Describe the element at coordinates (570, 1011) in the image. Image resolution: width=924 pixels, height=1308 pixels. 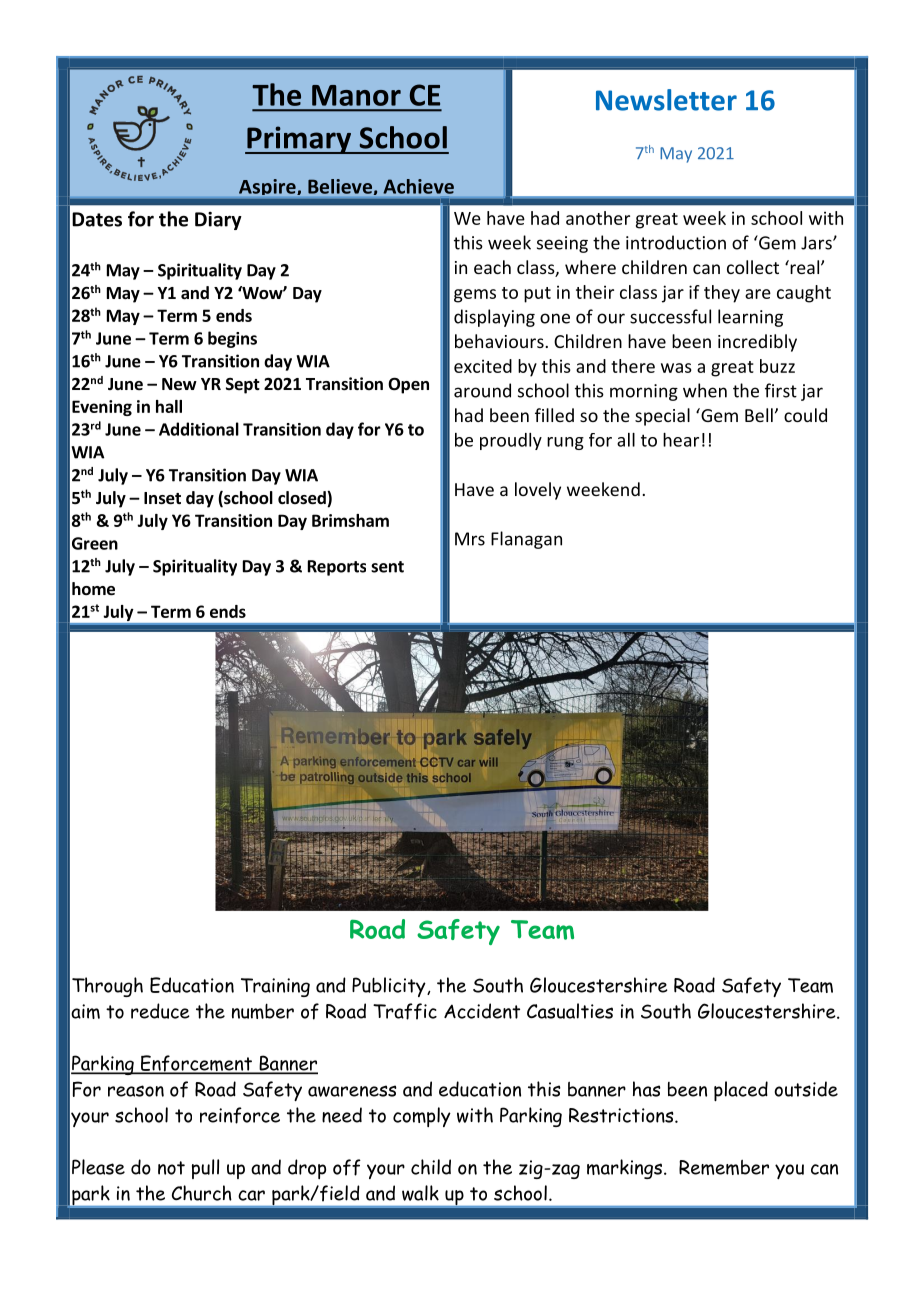
I see `Casualties` at that location.
